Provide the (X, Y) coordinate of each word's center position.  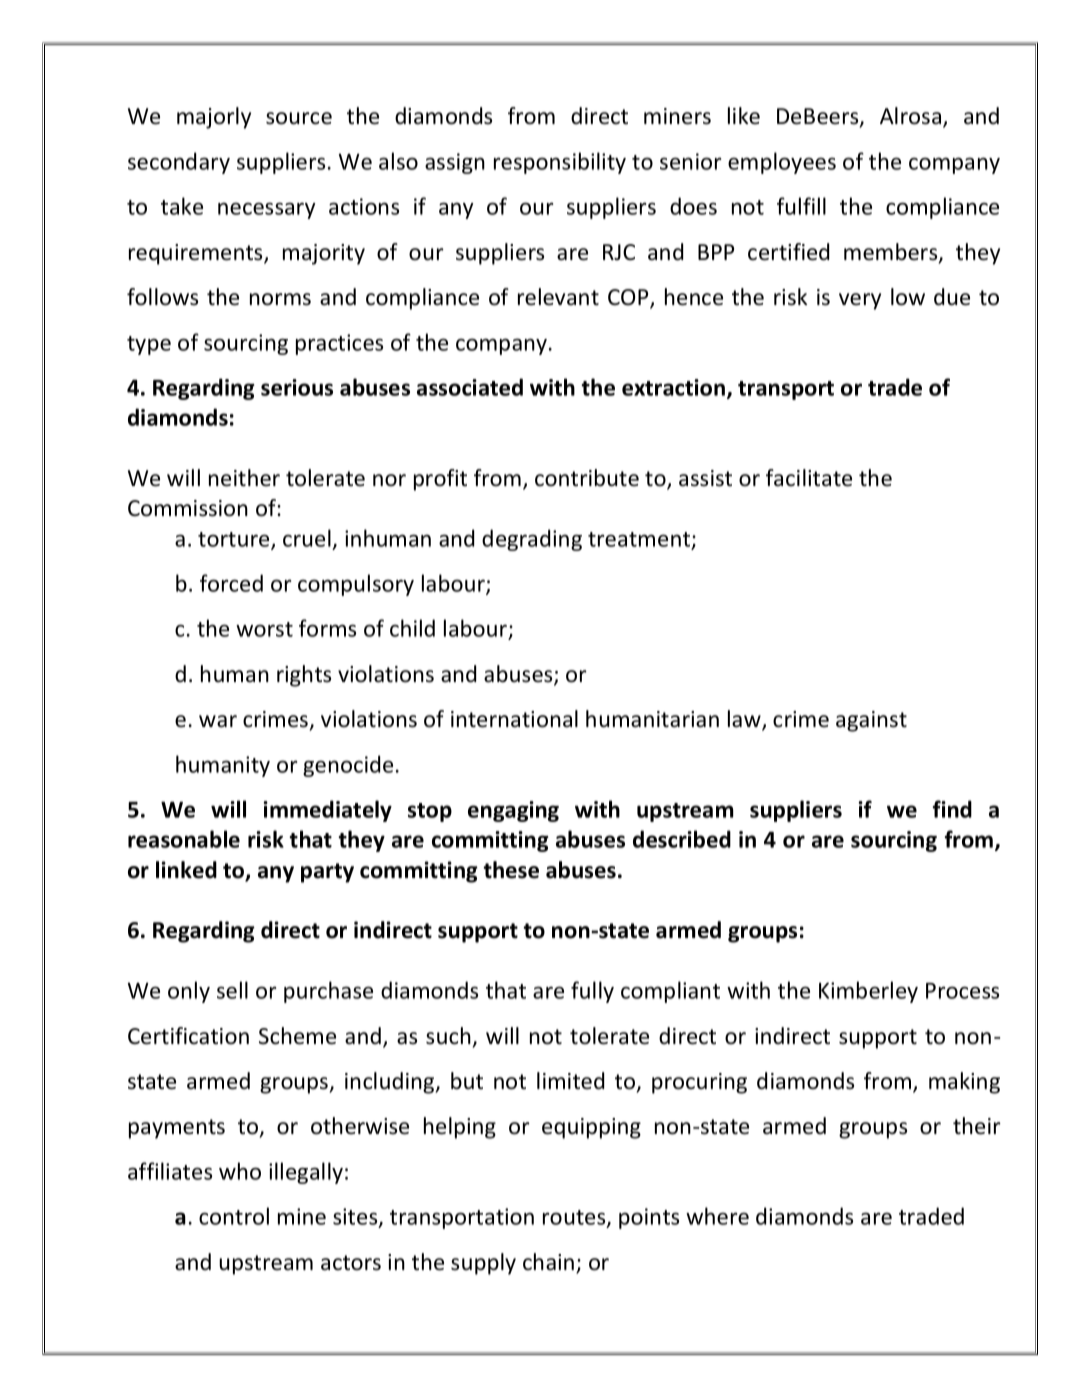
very (860, 301)
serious (297, 387)
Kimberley (868, 992)
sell (232, 990)
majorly (214, 118)
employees (782, 163)
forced (231, 583)
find (952, 809)
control (234, 1216)
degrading (532, 540)
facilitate (809, 478)
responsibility (560, 163)
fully (592, 992)
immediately (328, 811)
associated (470, 387)
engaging (513, 811)
